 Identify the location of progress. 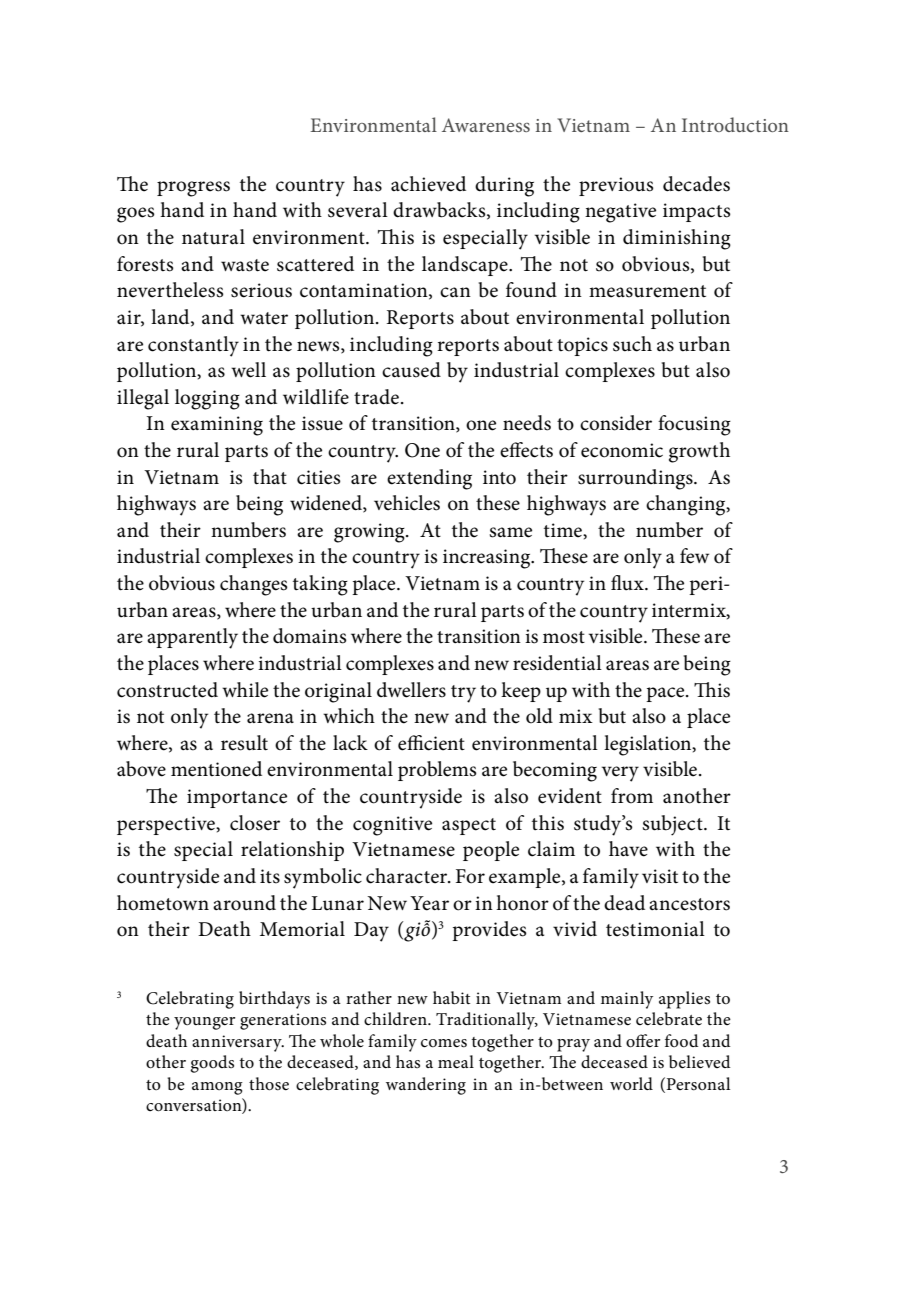
(193, 189).
